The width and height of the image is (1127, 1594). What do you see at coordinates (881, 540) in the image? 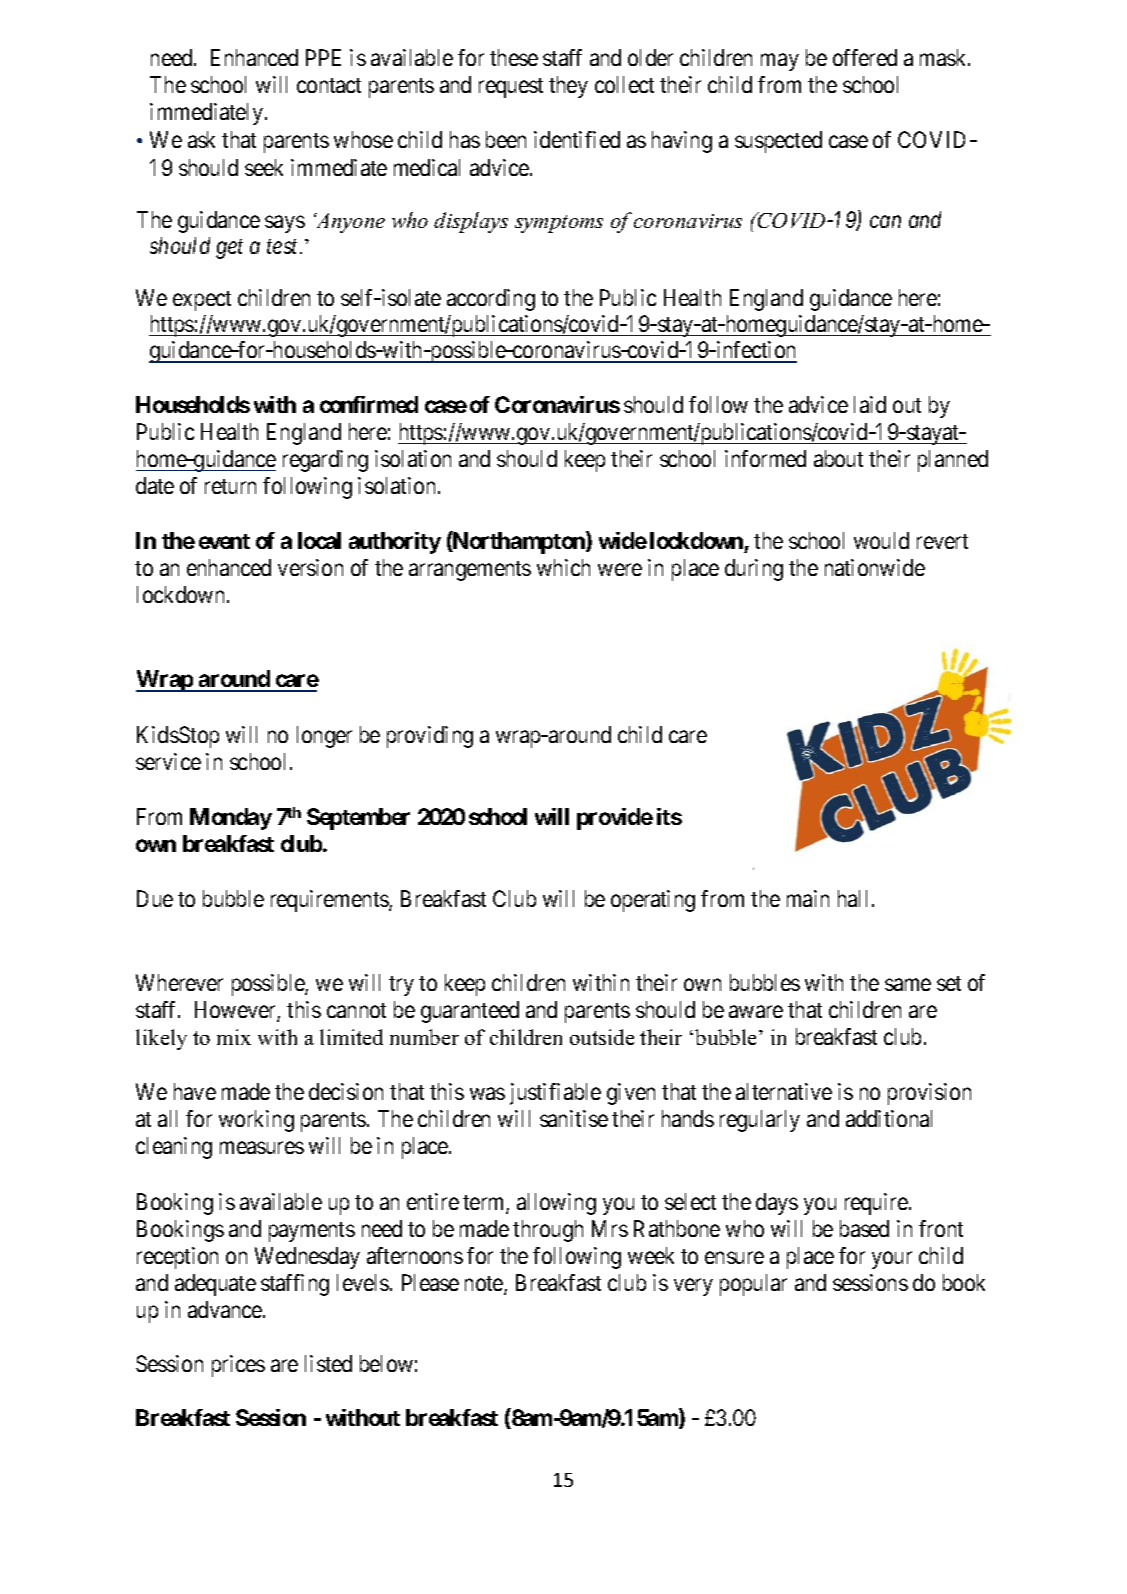
I see `would` at bounding box center [881, 540].
